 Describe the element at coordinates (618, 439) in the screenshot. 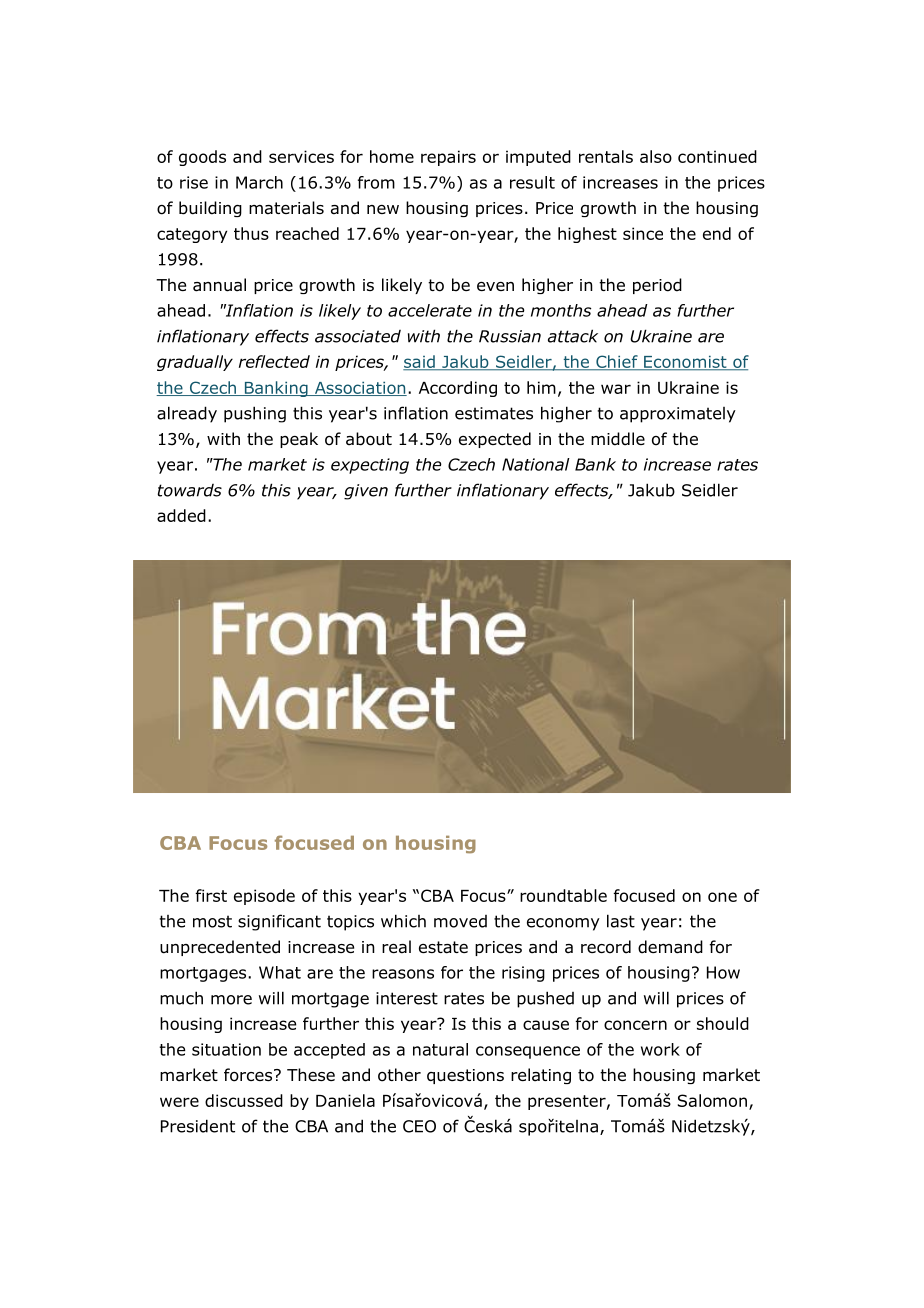

I see `middle` at that location.
